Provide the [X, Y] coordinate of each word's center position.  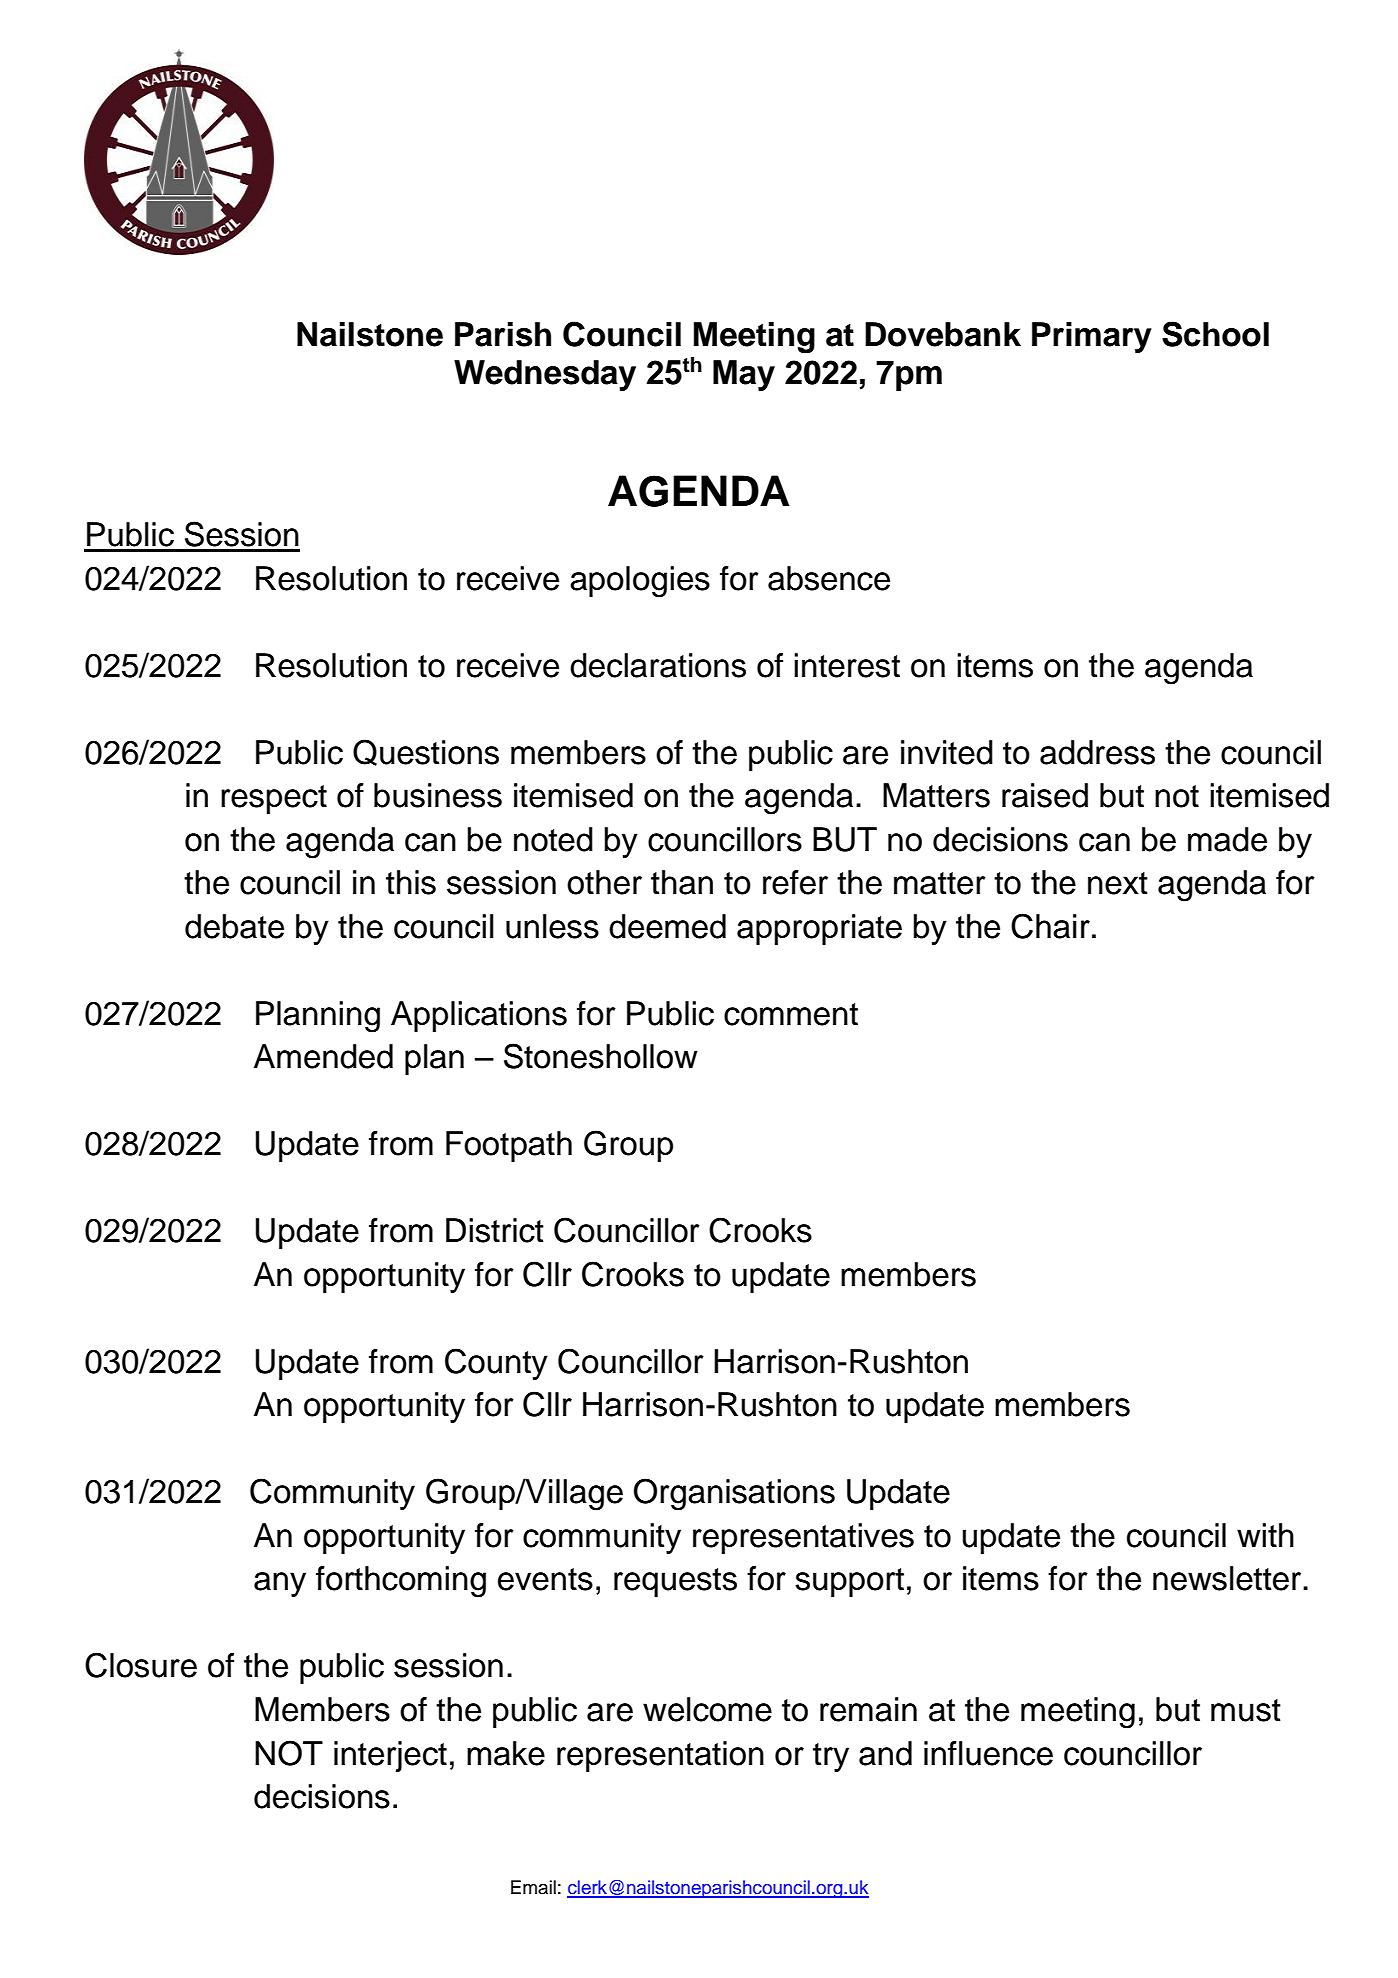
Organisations [734, 1494]
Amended [323, 1056]
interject [390, 1756]
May [744, 375]
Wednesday [545, 375]
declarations [658, 665]
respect [274, 799]
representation [660, 1756]
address [1097, 752]
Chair [1050, 926]
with [1265, 1535]
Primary [1092, 337]
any [280, 1584]
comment [791, 1014]
